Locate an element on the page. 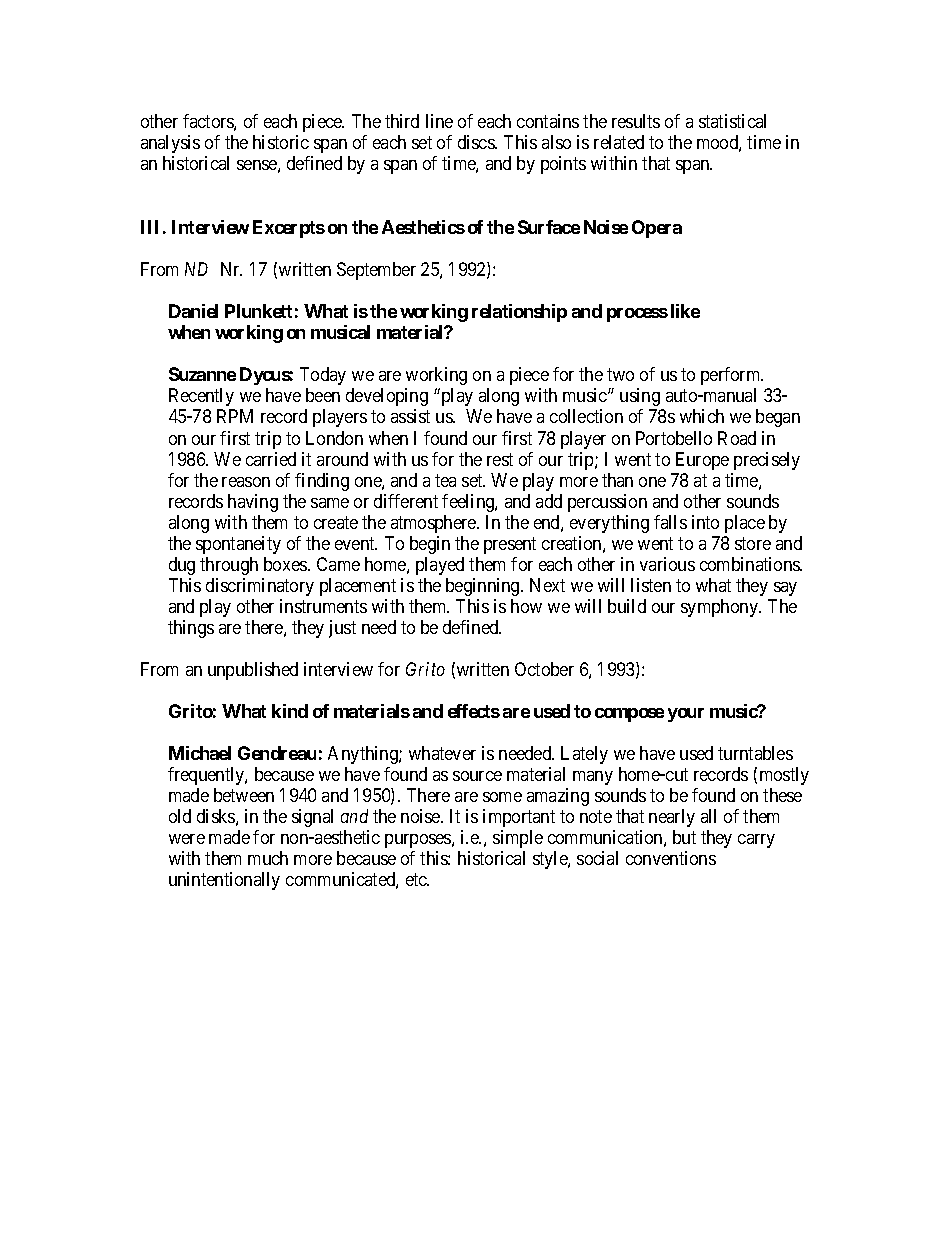 The image size is (952, 1233). discs is located at coordinates (477, 142).
